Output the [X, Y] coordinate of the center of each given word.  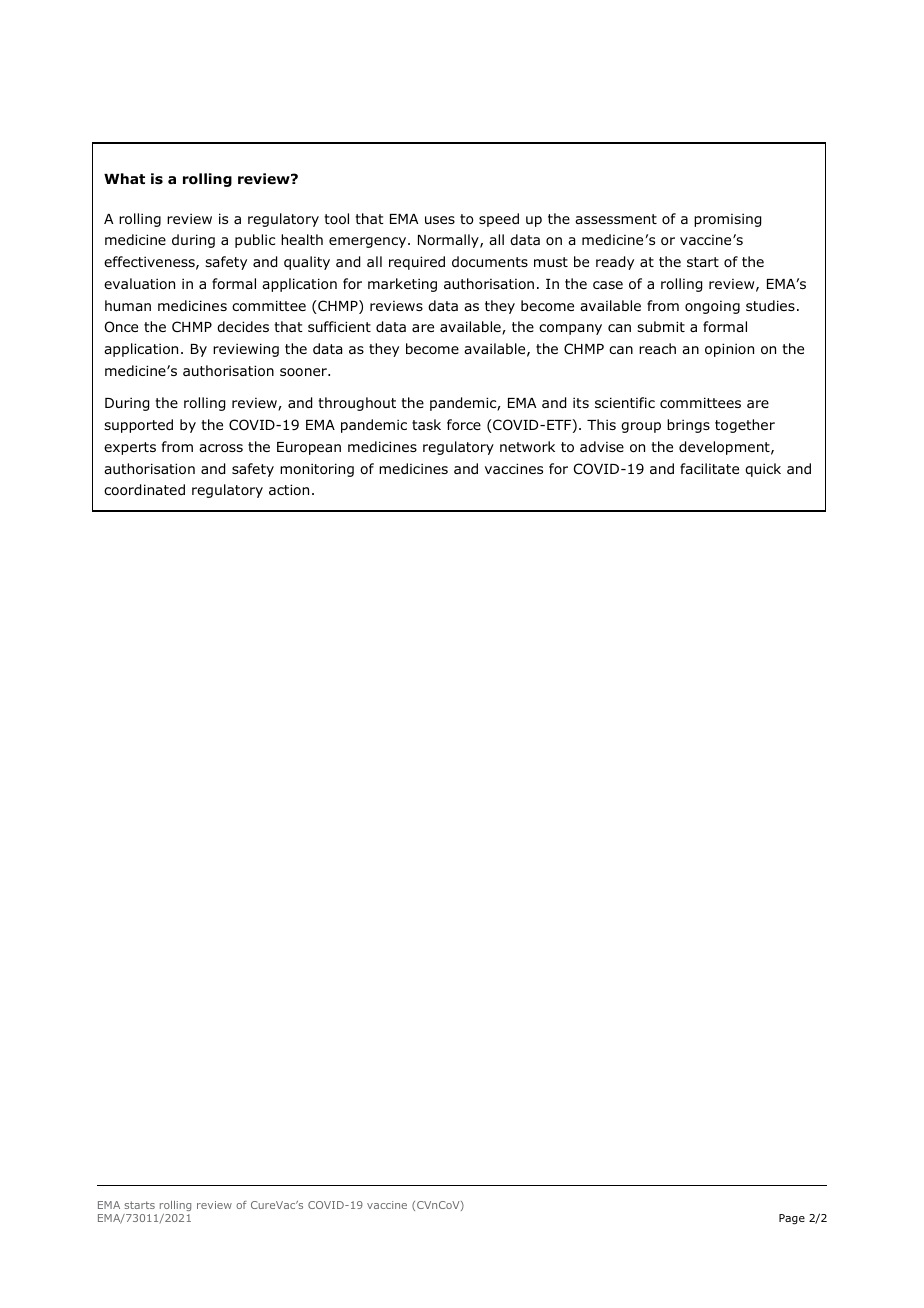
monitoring [317, 470]
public [255, 241]
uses [440, 220]
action [289, 489]
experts [130, 448]
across [221, 448]
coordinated [144, 490]
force [464, 425]
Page [792, 1219]
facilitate [709, 468]
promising [727, 220]
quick [763, 470]
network [527, 446]
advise [602, 446]
